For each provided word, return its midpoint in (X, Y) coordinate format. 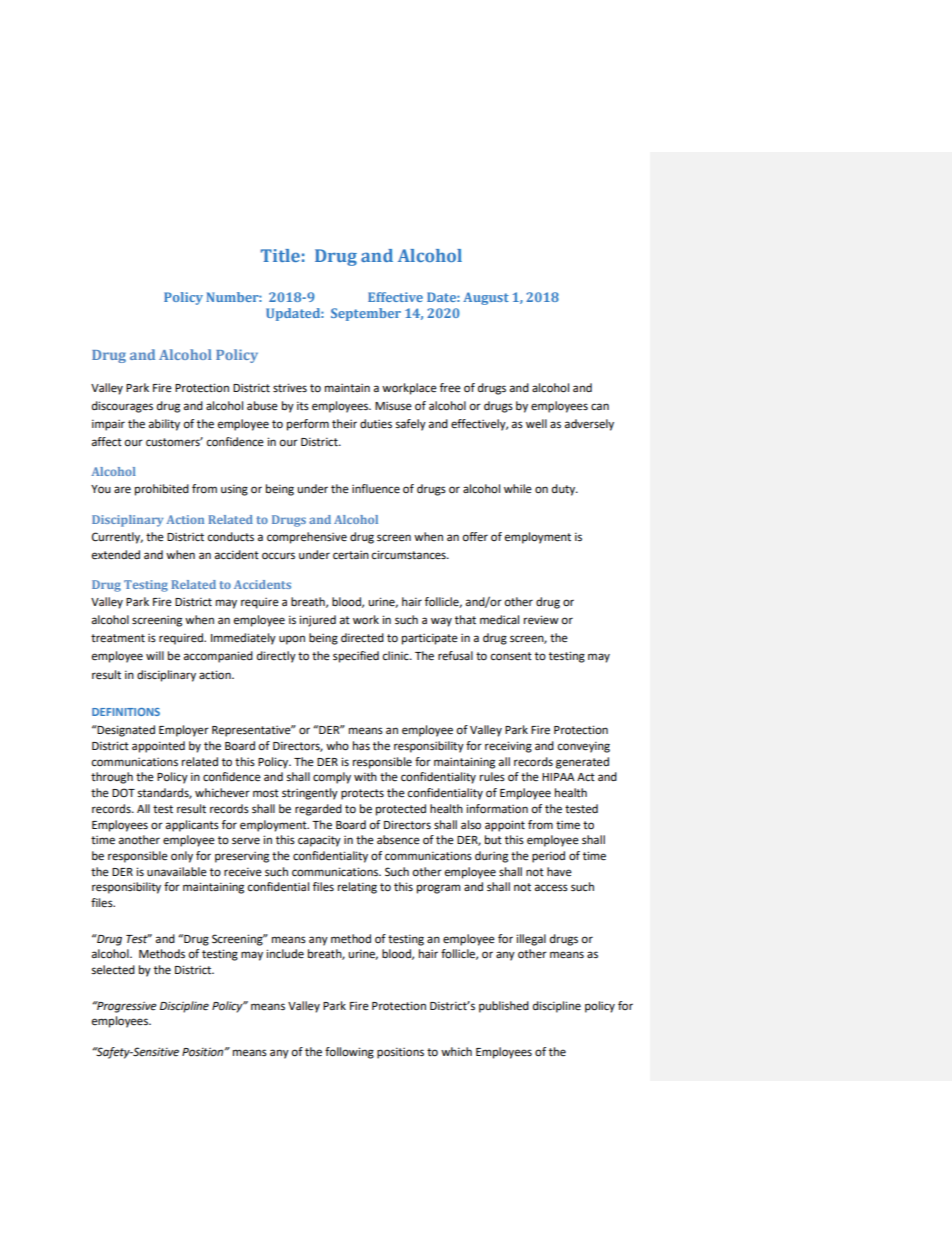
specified (356, 657)
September (366, 314)
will (155, 655)
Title (280, 255)
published (504, 1007)
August (486, 298)
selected (113, 970)
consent (511, 656)
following (349, 1053)
